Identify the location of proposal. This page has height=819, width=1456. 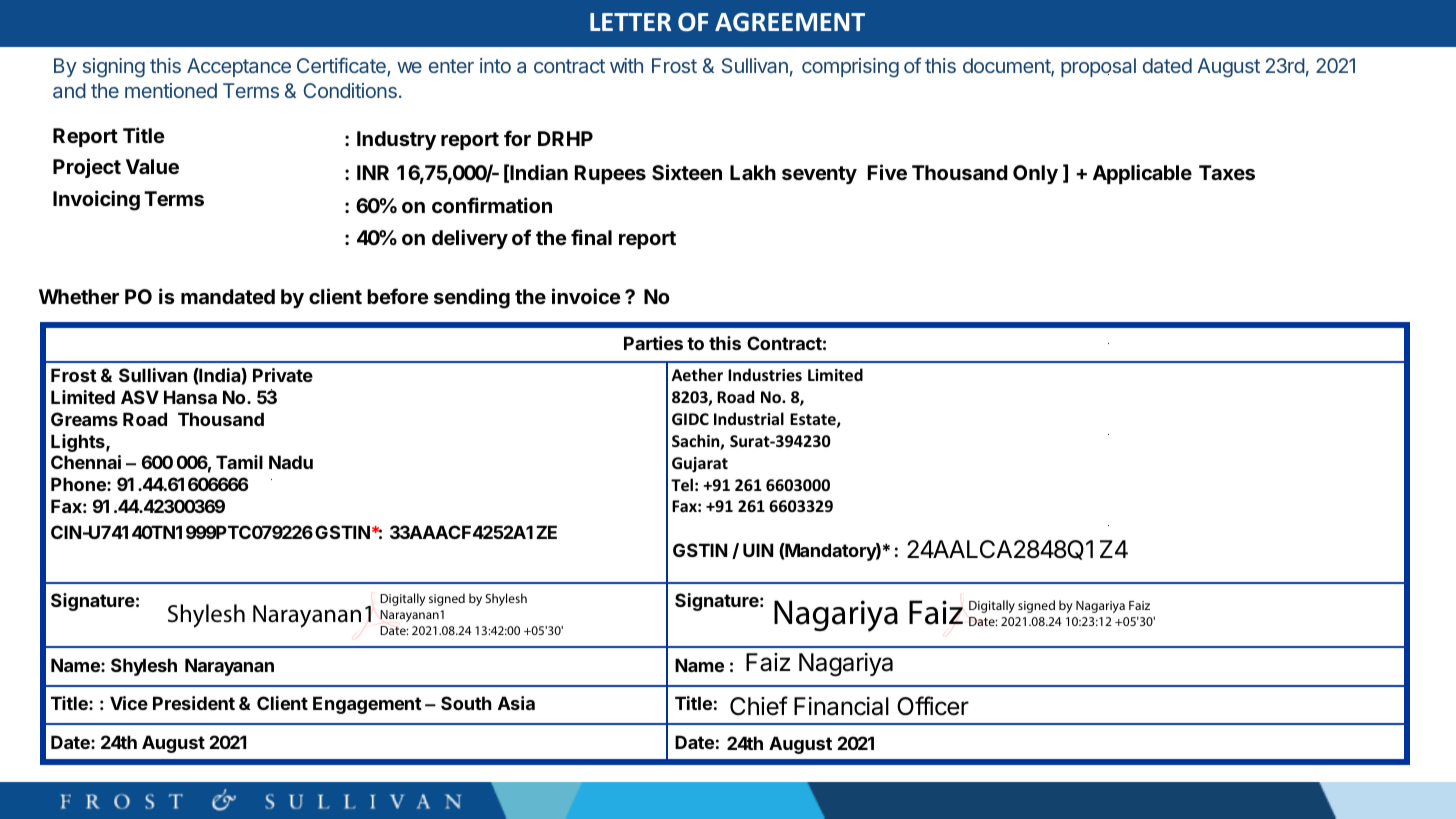
(1098, 67).
